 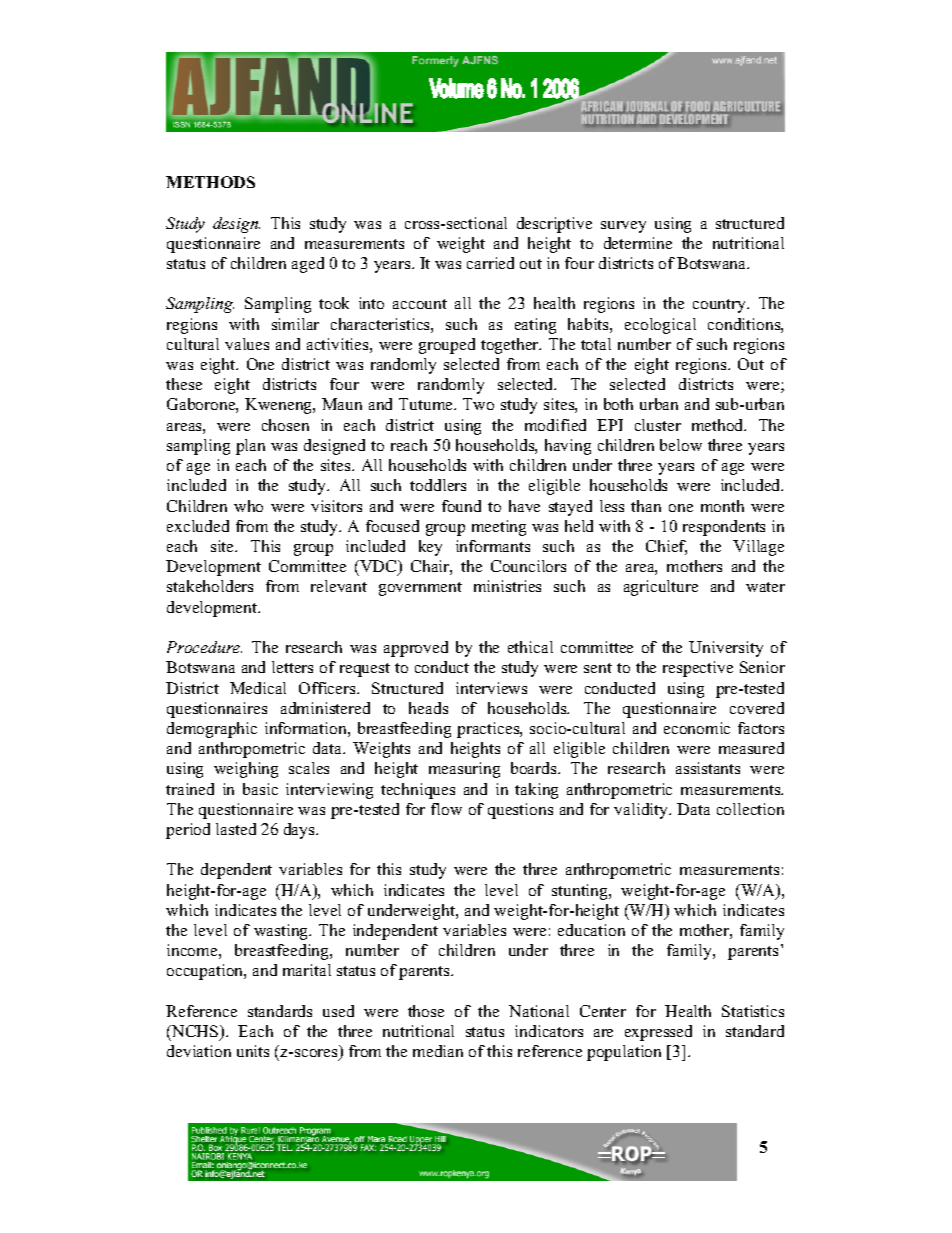 What do you see at coordinates (253, 1051) in the screenshot?
I see `units` at bounding box center [253, 1051].
